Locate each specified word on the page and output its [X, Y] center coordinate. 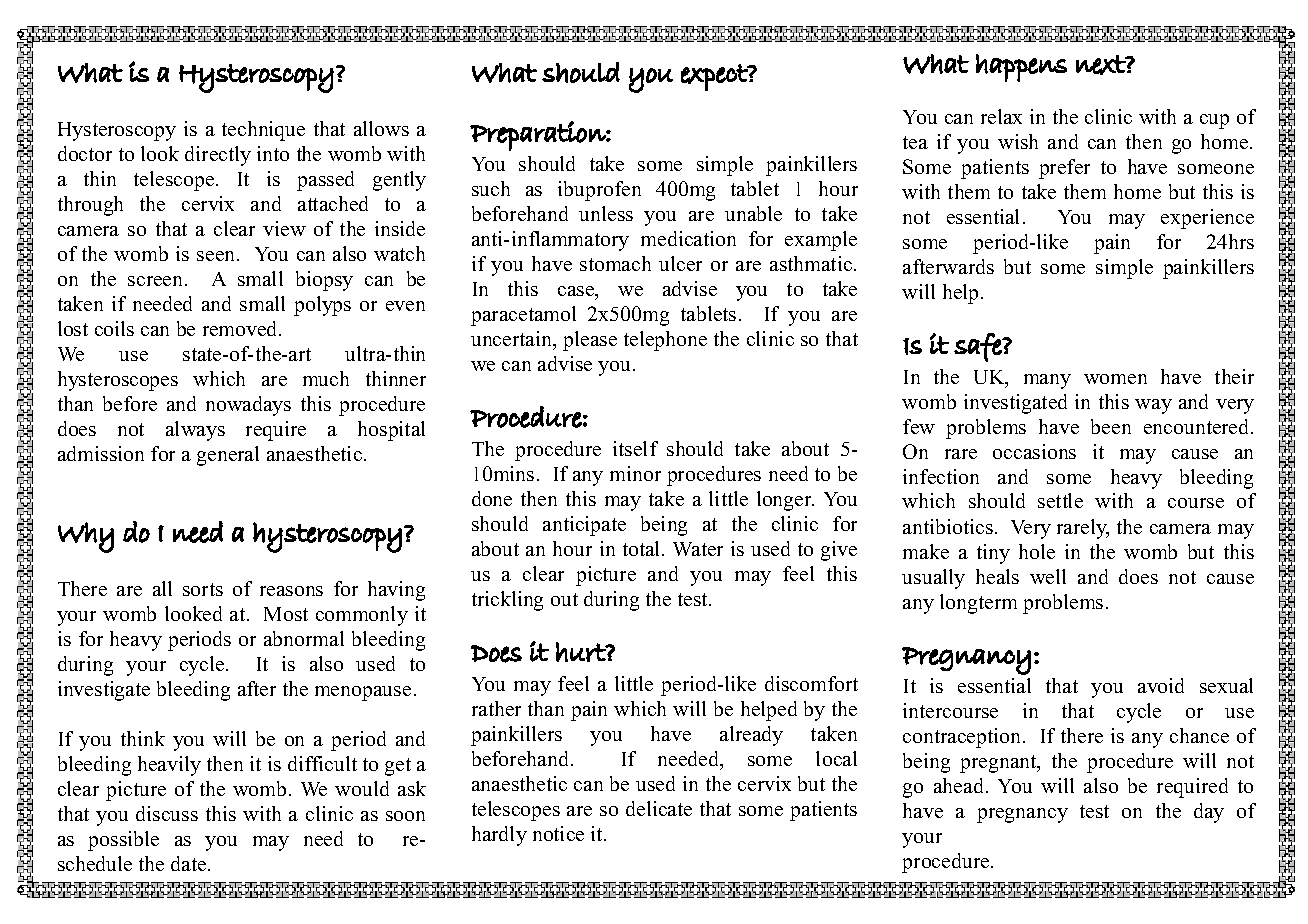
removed [241, 328]
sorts [203, 589]
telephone [665, 341]
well [1048, 576]
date [190, 863]
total [643, 548]
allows [381, 128]
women [1115, 379]
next [1101, 65]
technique [263, 131]
